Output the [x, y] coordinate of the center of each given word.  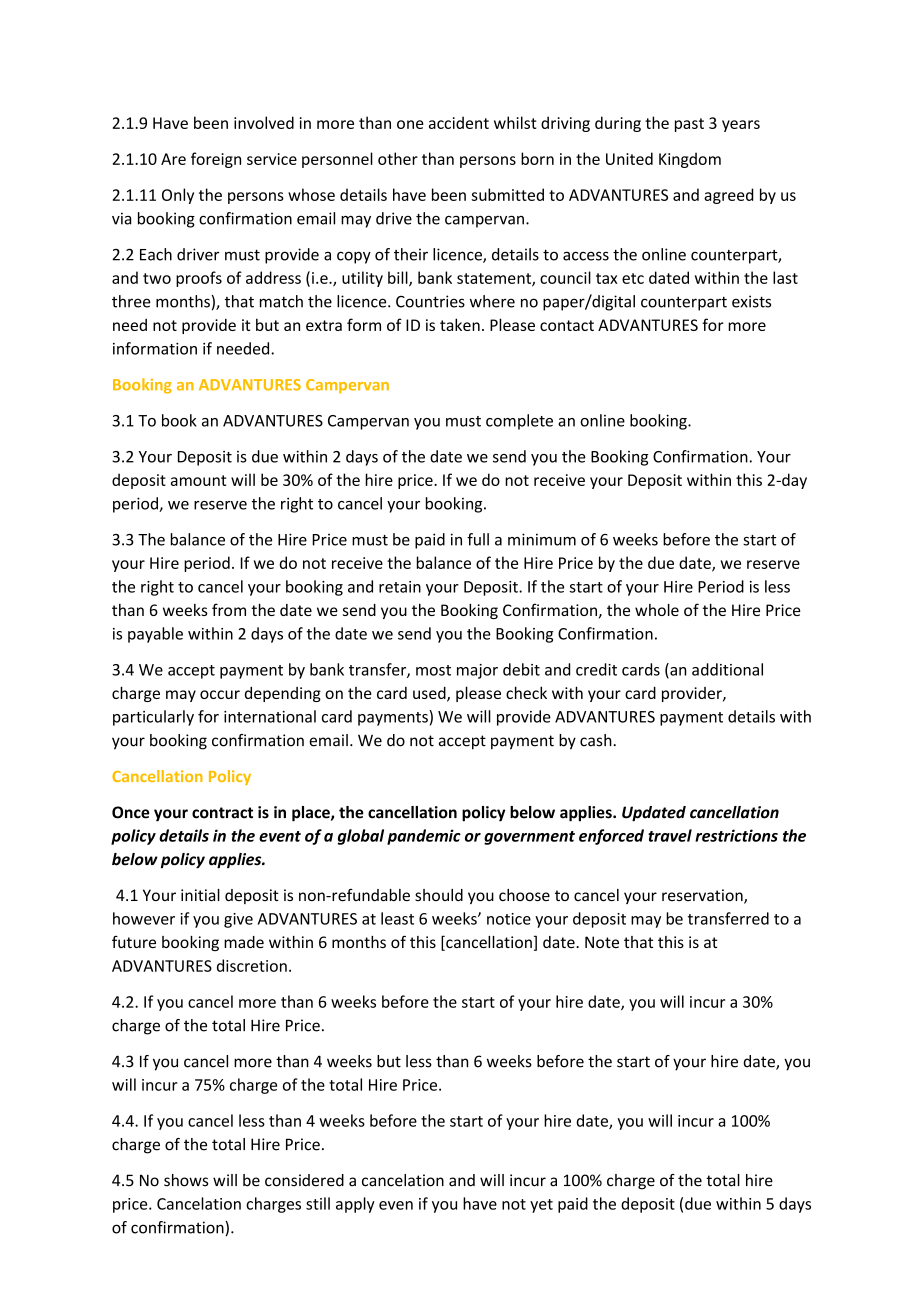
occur [220, 694]
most [433, 670]
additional [727, 669]
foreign [216, 160]
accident [459, 122]
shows [186, 1180]
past [689, 125]
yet [541, 1206]
